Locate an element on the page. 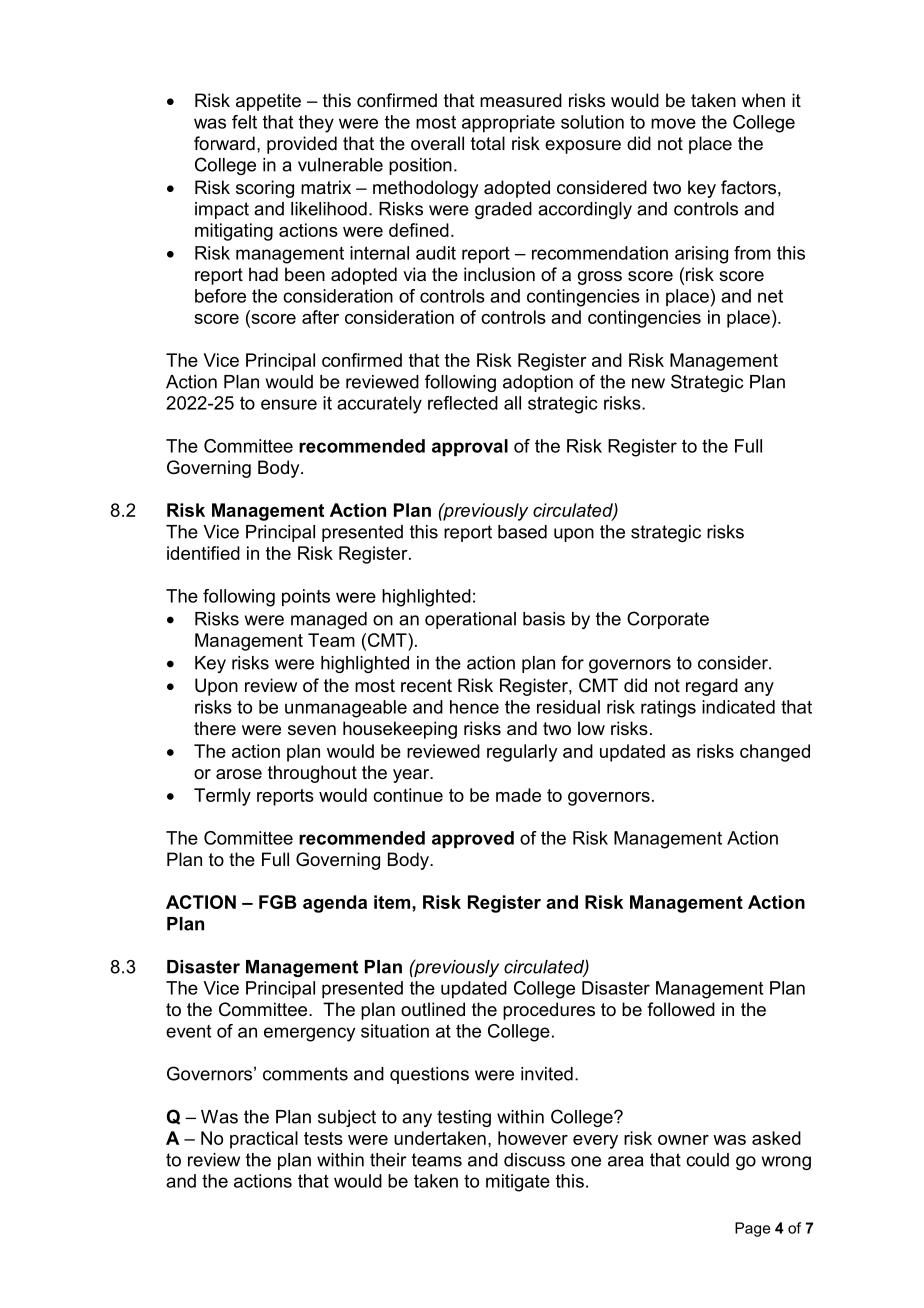  felt is located at coordinates (244, 122).
